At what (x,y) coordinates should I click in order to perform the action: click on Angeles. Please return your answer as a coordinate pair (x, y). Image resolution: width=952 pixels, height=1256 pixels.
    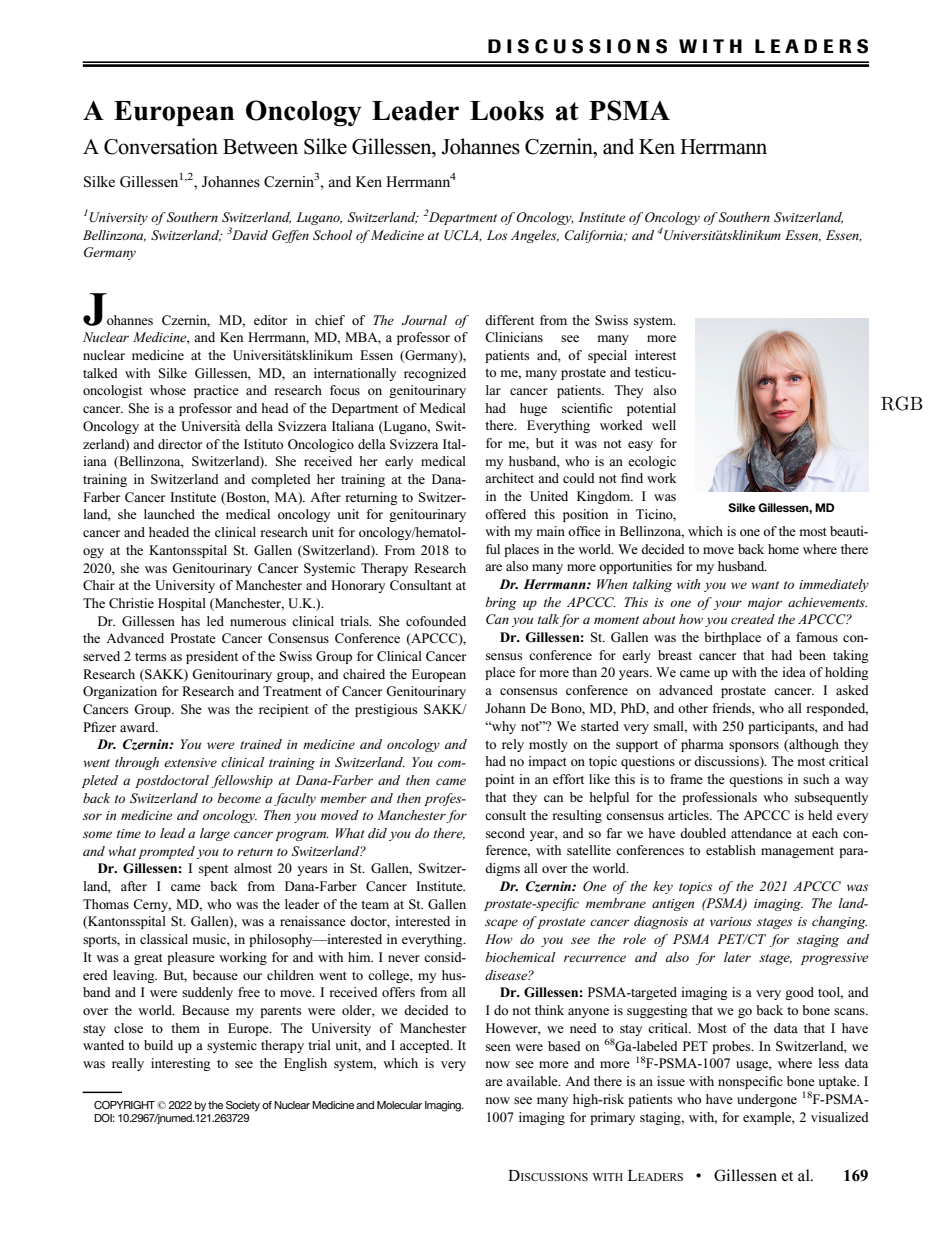
    Looking at the image, I should click on (535, 236).
